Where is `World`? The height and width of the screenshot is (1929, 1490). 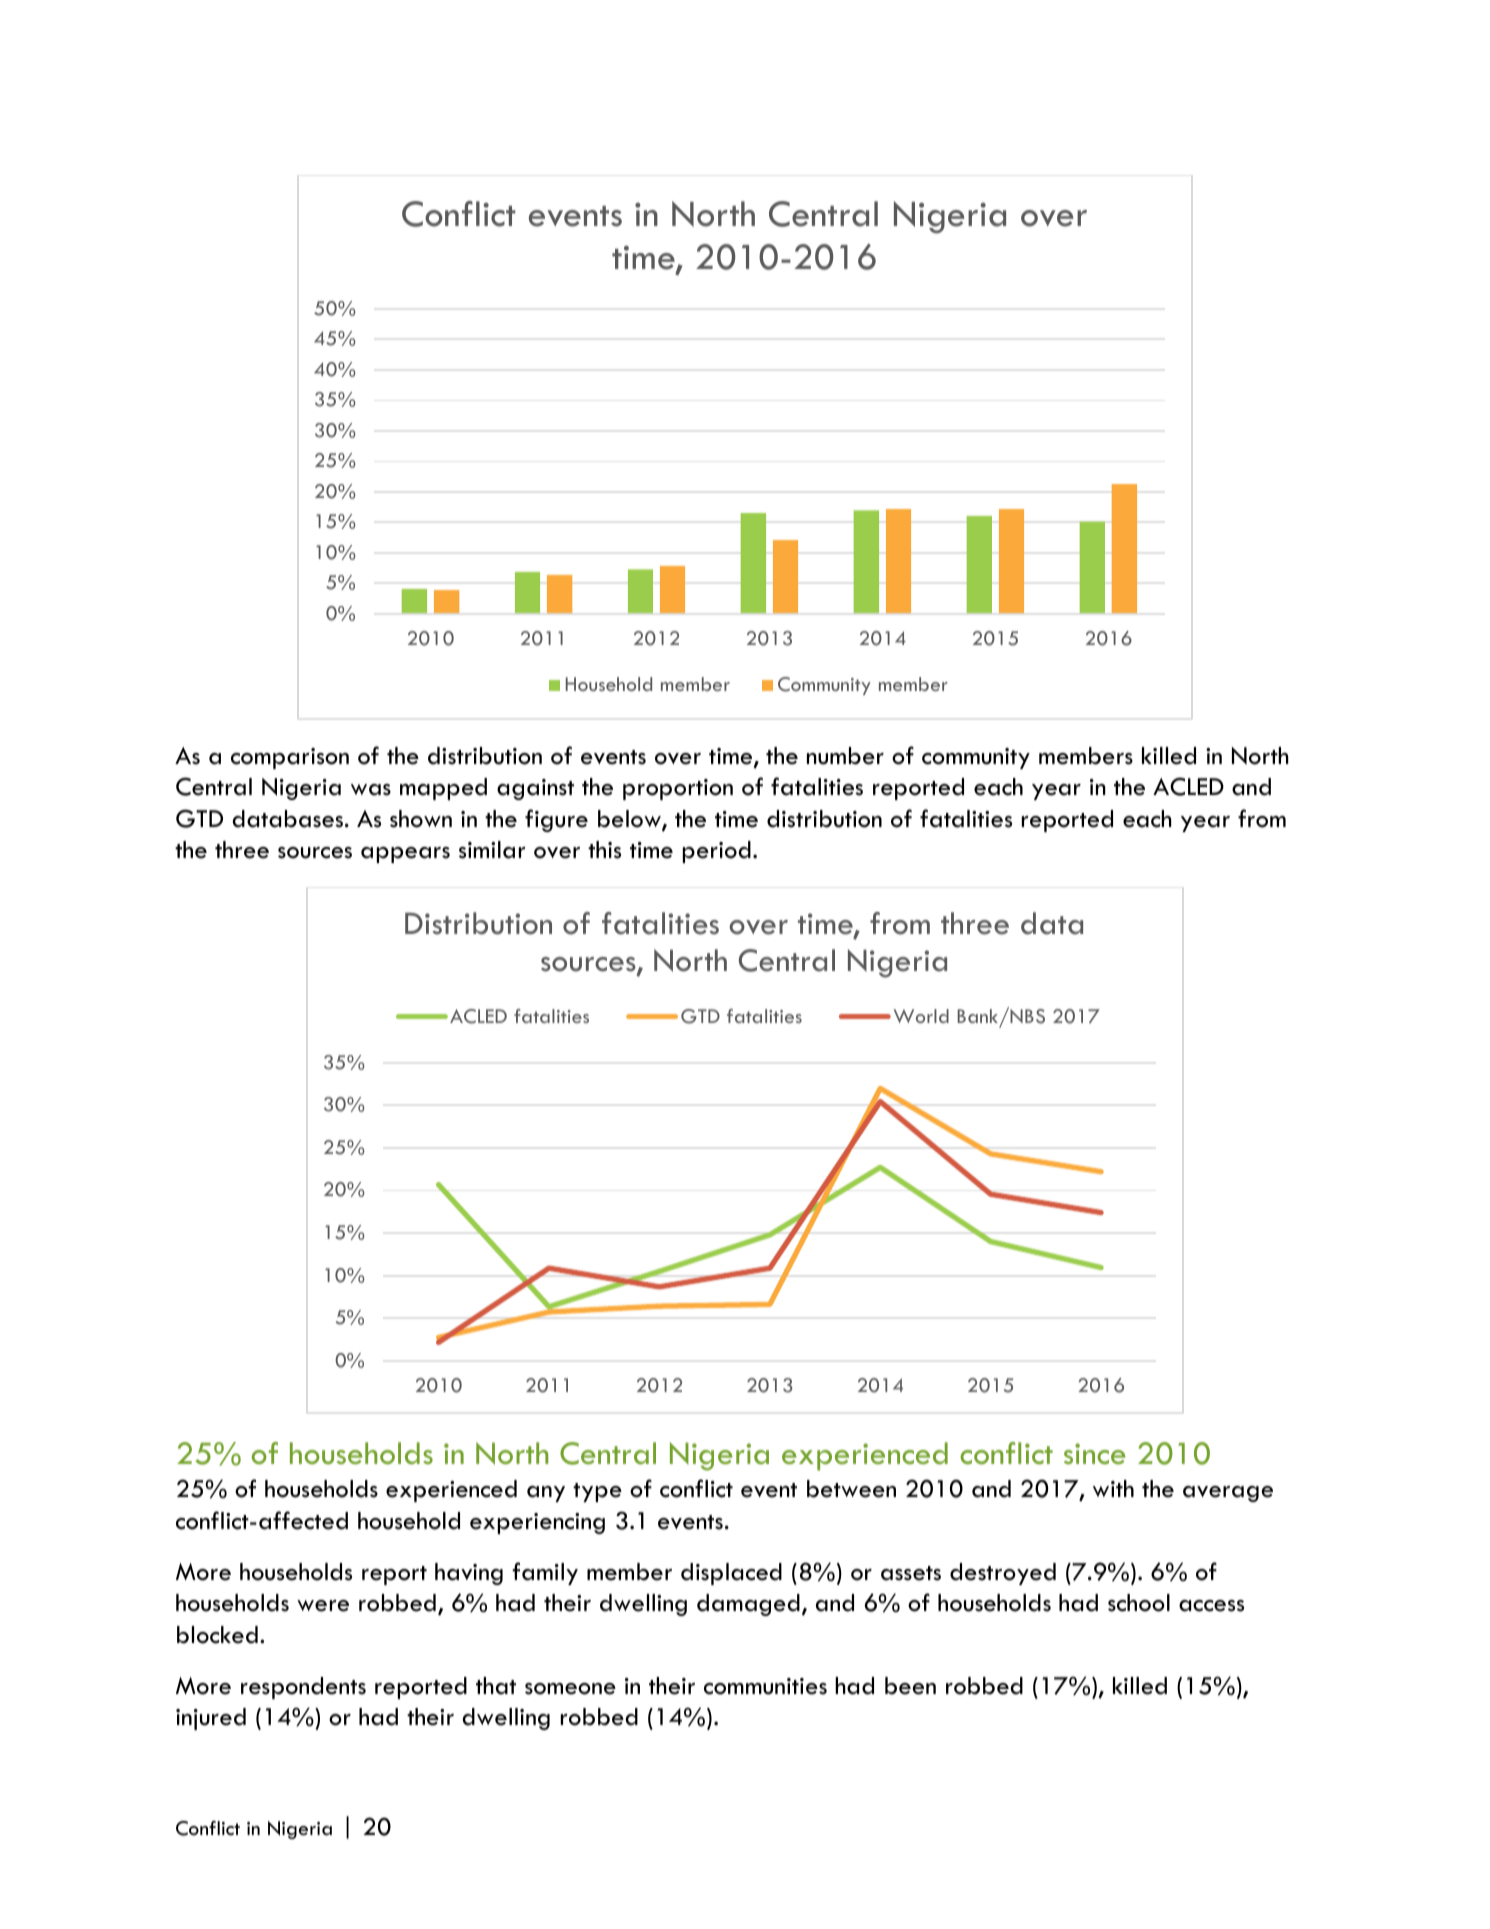
World is located at coordinates (921, 1016).
